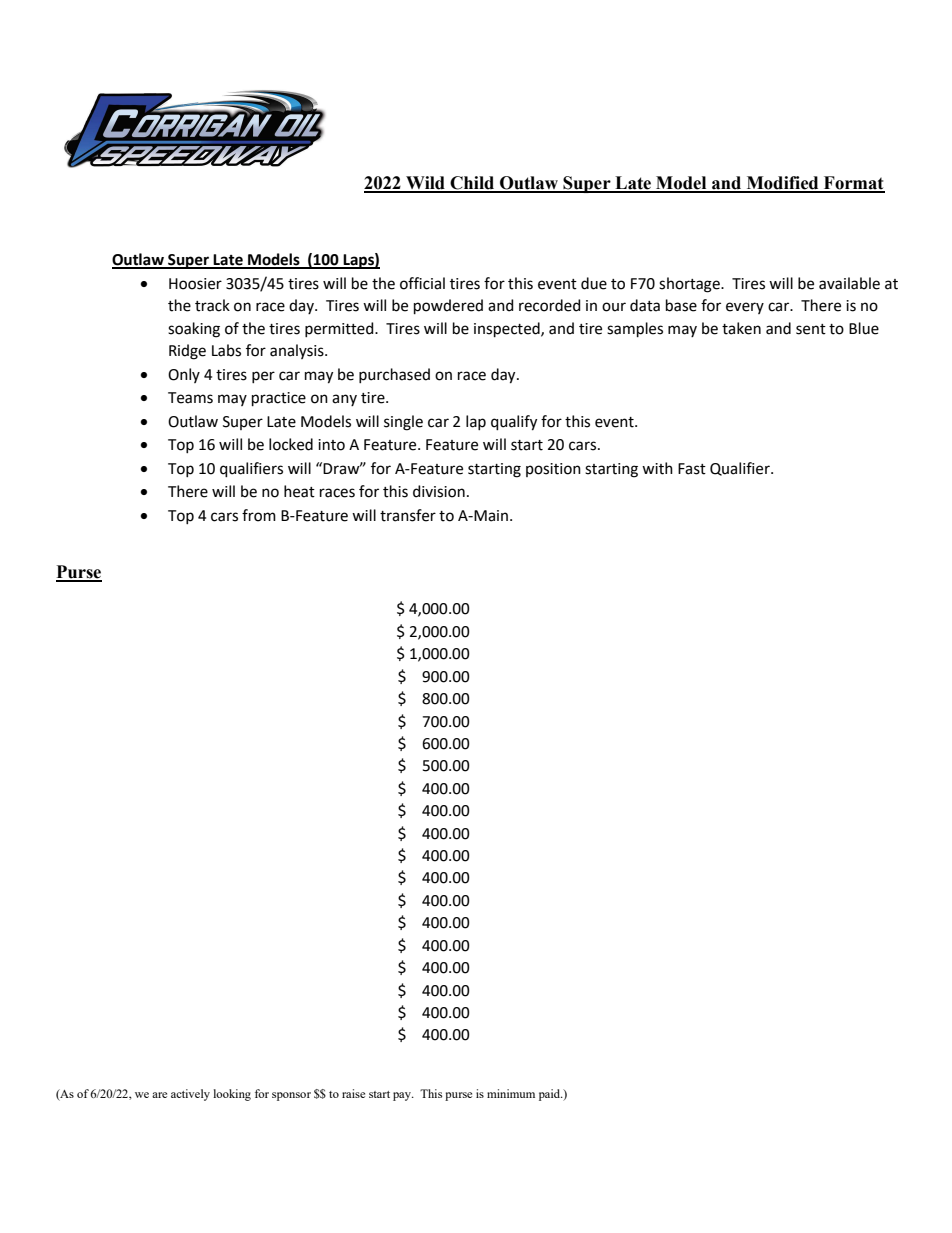 This page has width=952, height=1233. What do you see at coordinates (657, 468) in the page?
I see `with` at bounding box center [657, 468].
